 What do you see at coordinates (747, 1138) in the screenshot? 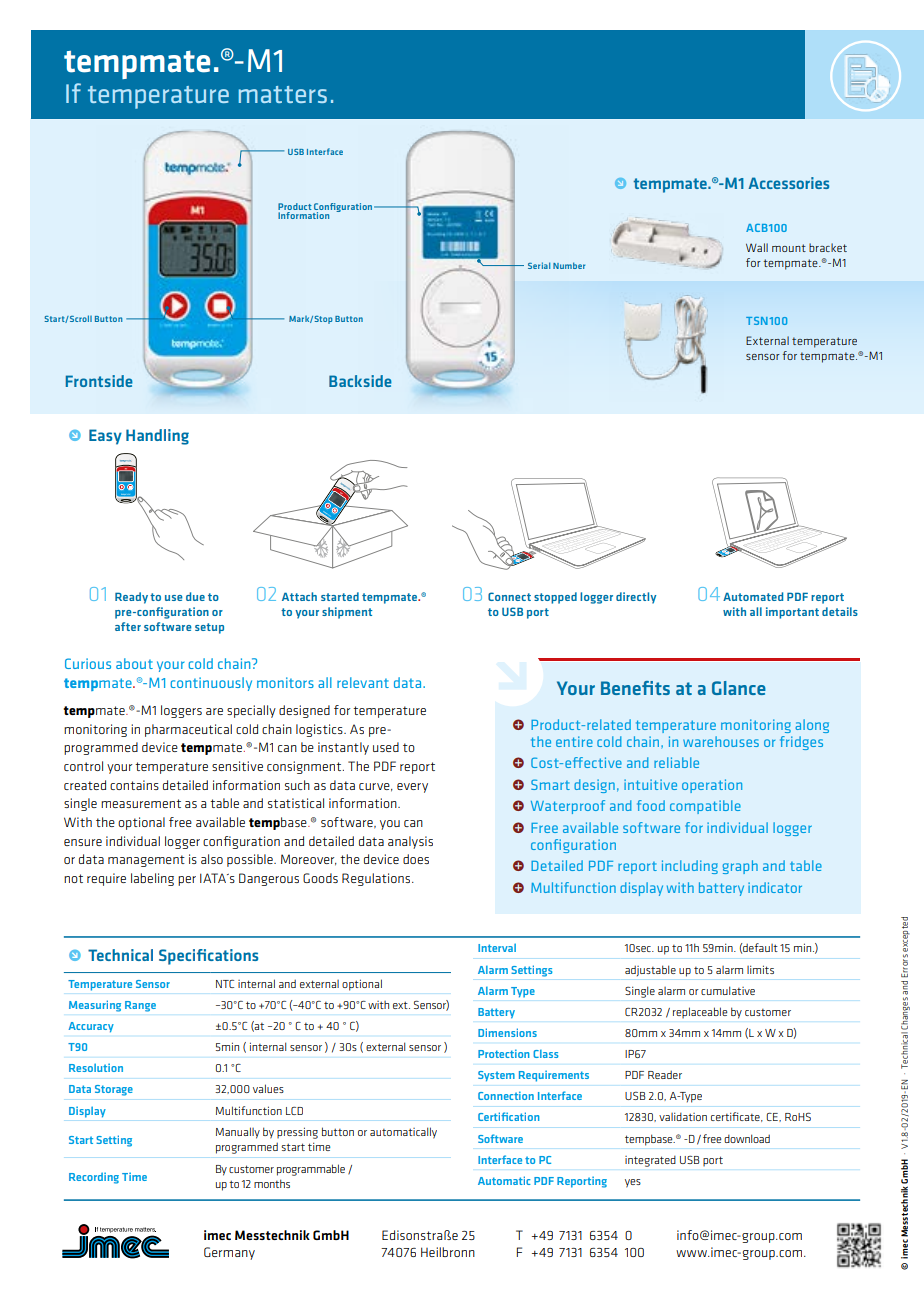
I see `download` at bounding box center [747, 1138].
